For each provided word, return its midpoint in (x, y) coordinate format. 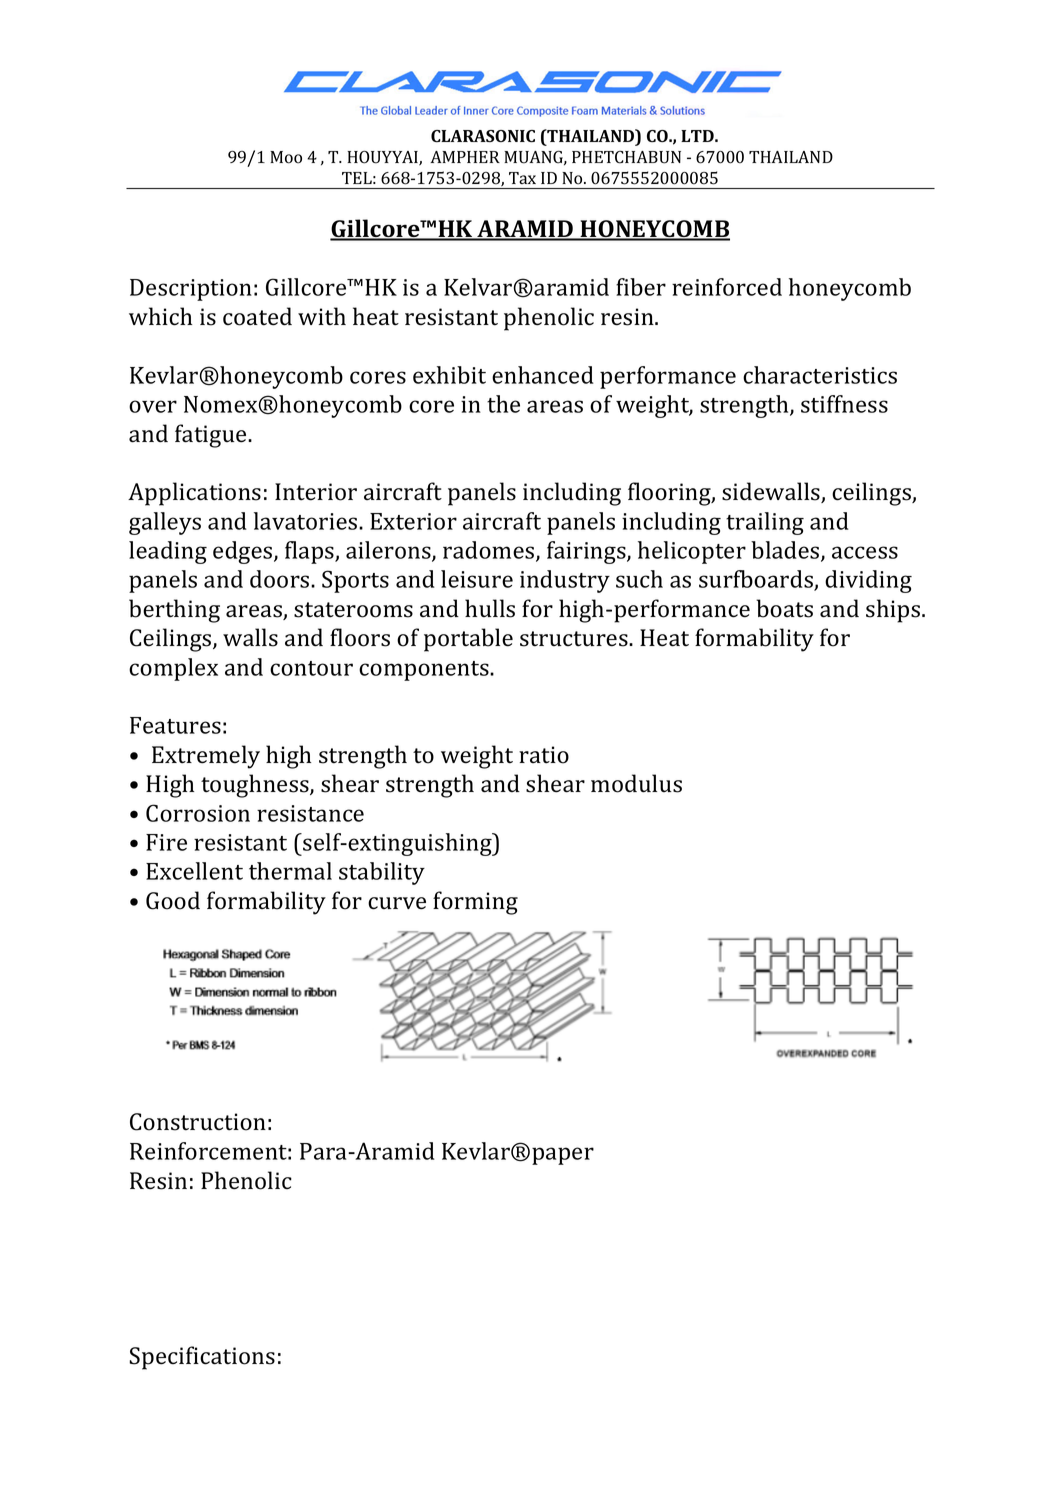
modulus (636, 783)
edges (244, 552)
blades (786, 551)
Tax (522, 178)
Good (173, 900)
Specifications (202, 1358)
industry (565, 581)
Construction (198, 1122)
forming (475, 903)
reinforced (727, 287)
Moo (286, 157)
